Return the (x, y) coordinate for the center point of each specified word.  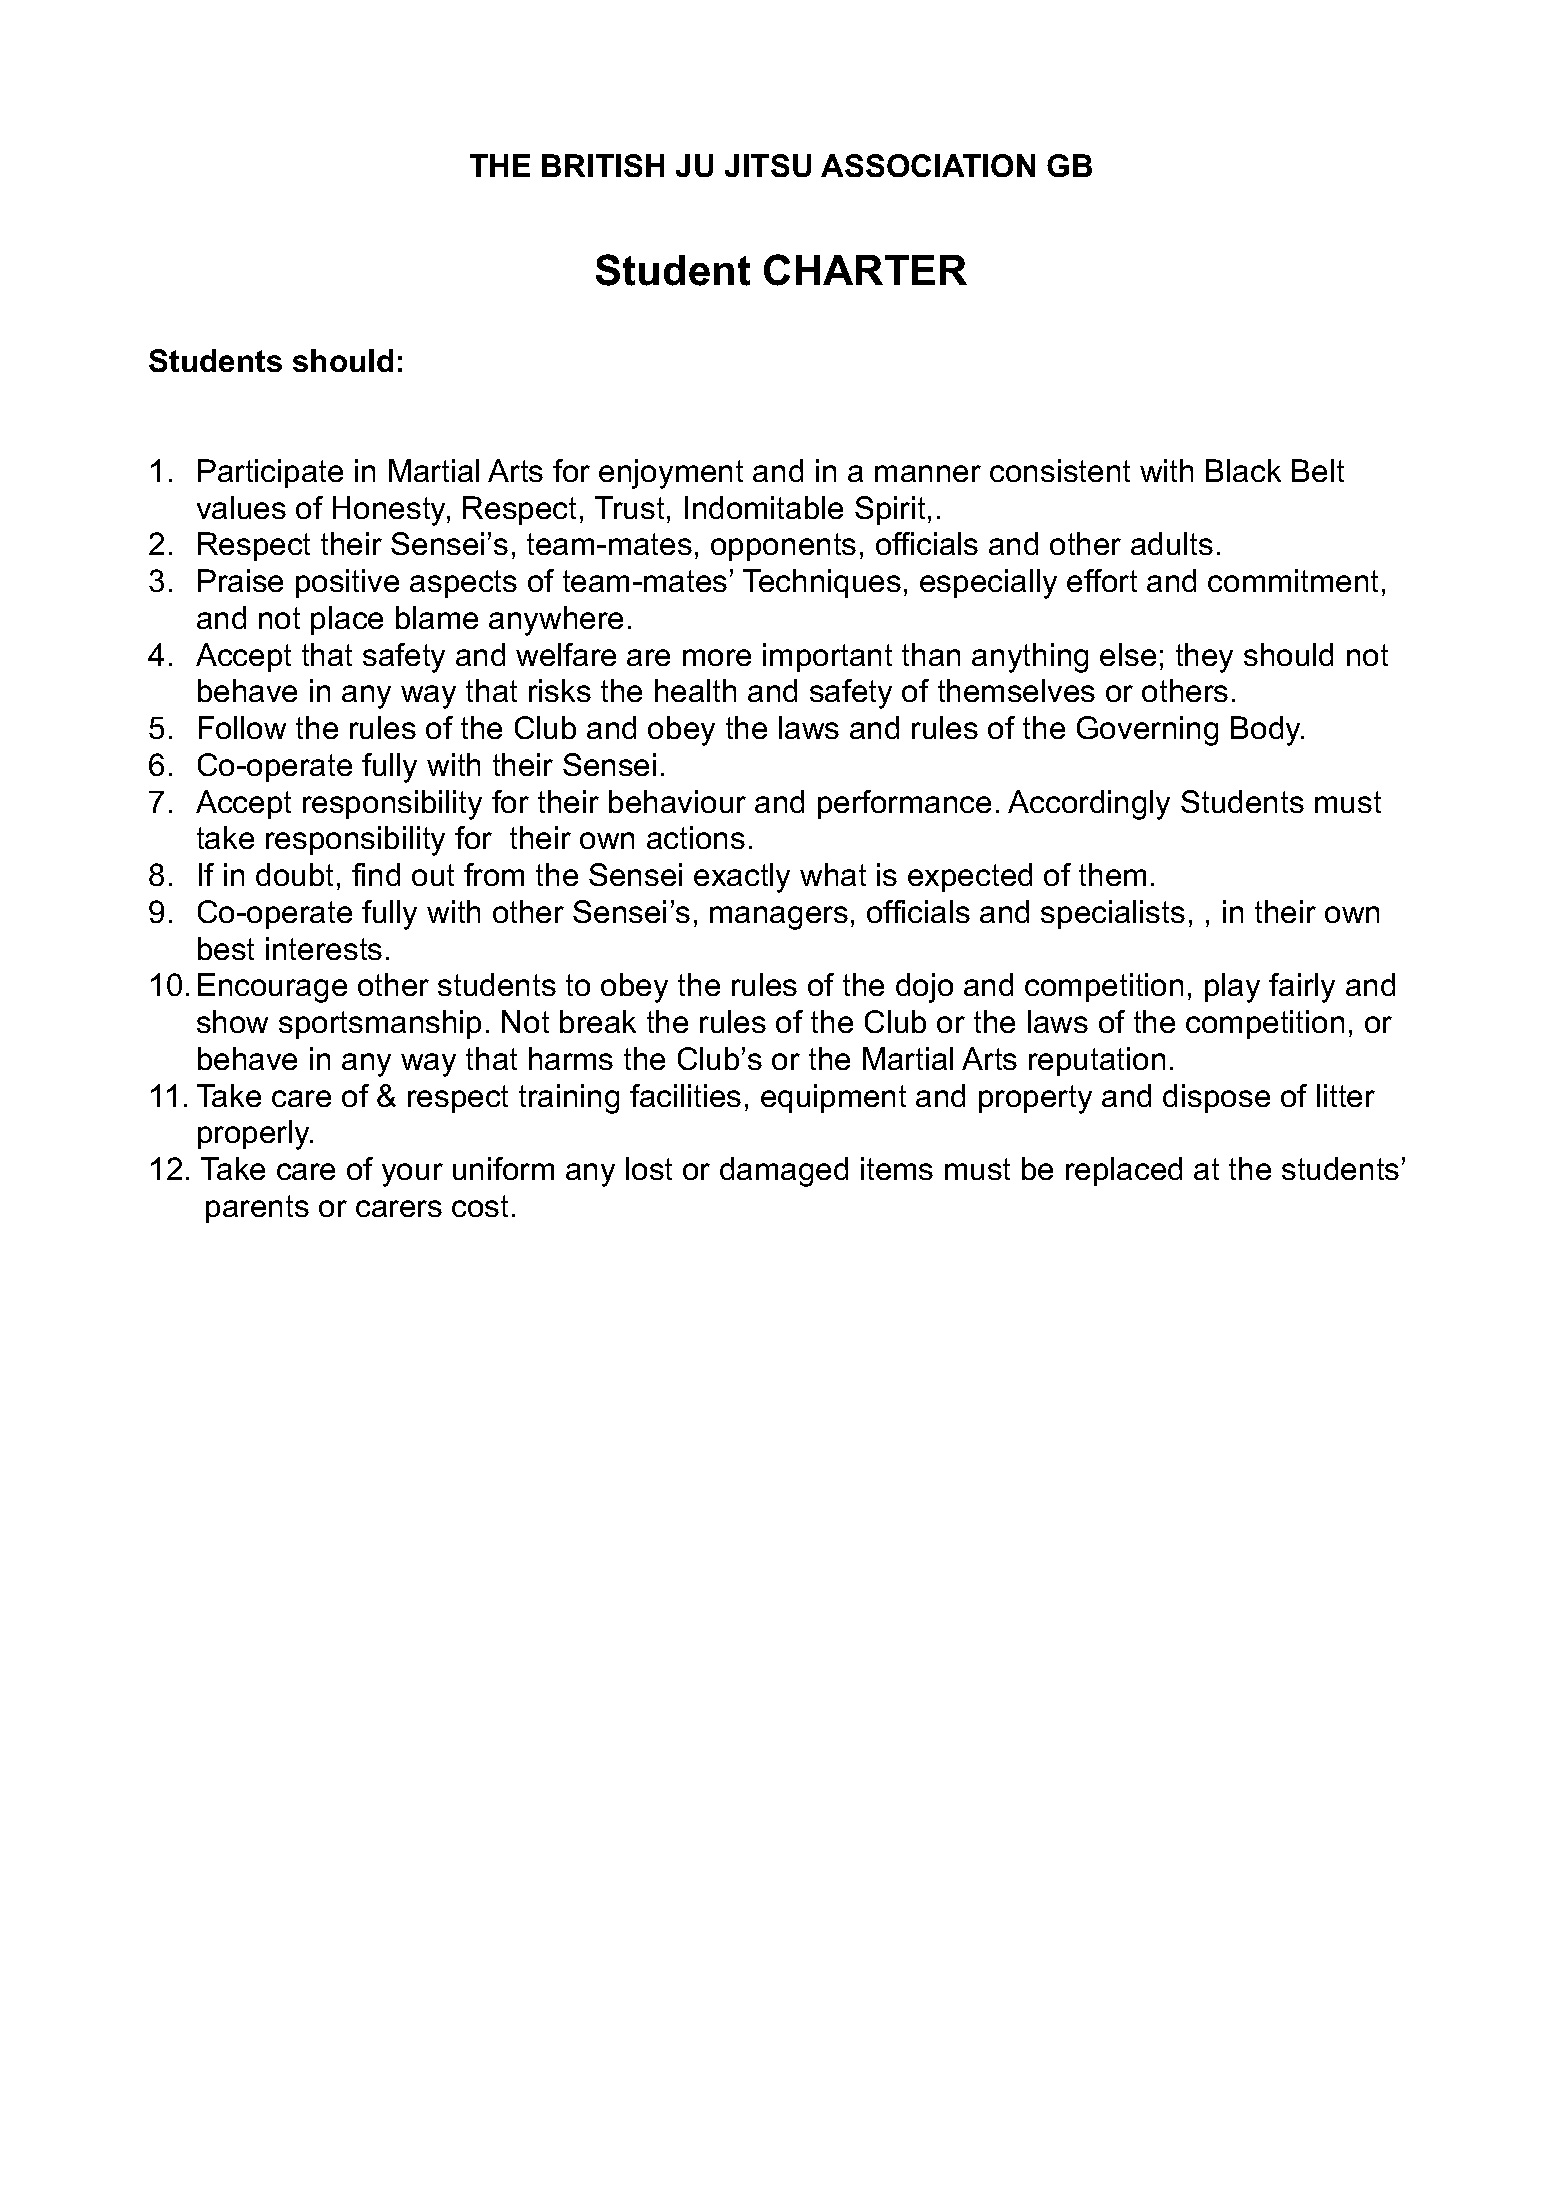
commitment (1293, 580)
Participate (270, 473)
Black (1243, 470)
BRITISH (603, 165)
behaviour (677, 801)
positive (347, 583)
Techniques (822, 583)
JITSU (768, 165)
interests (324, 948)
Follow (242, 727)
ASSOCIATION (928, 165)
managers (779, 918)
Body (1267, 731)
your (412, 1175)
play (1232, 988)
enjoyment (671, 474)
